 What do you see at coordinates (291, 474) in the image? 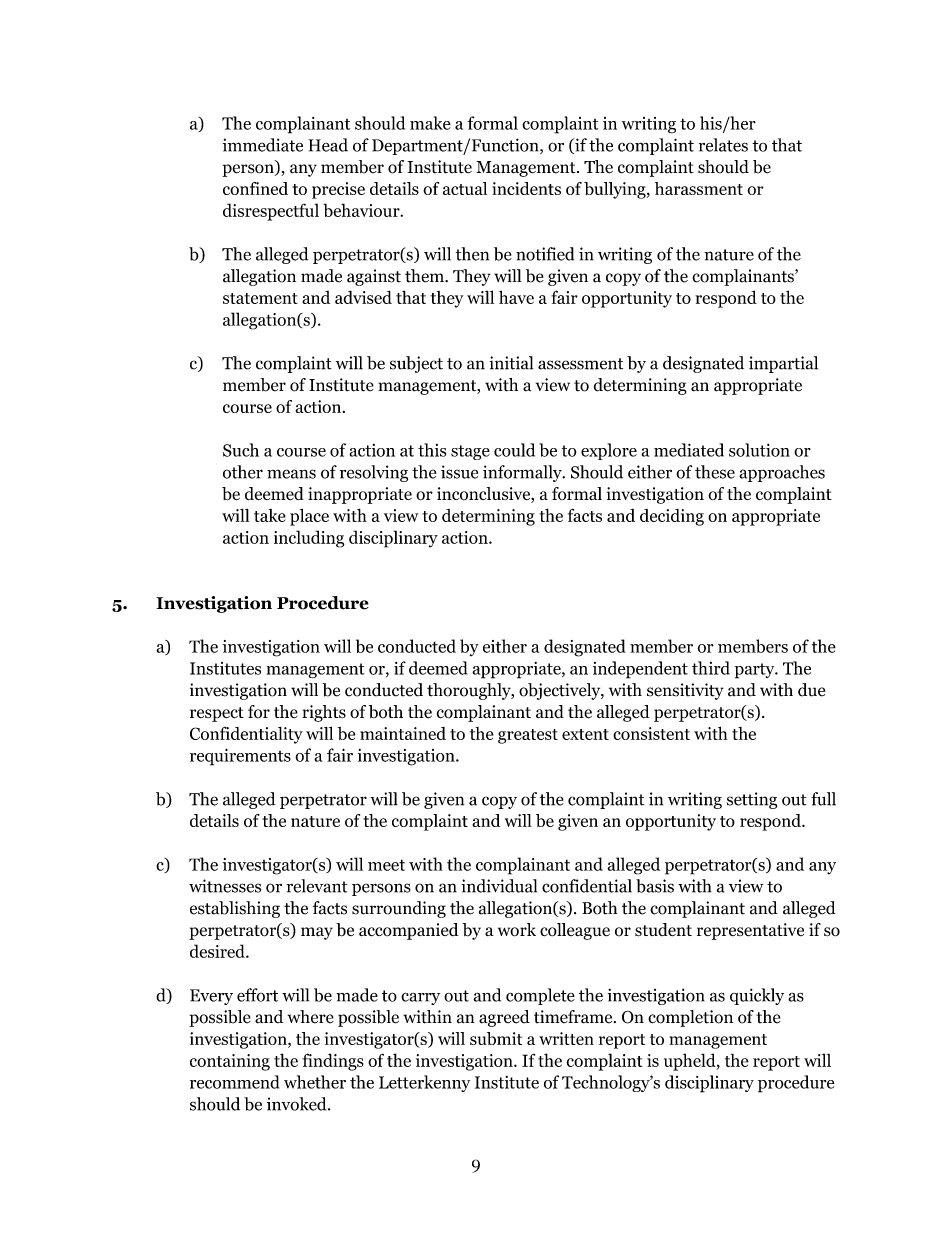
I see `means` at bounding box center [291, 474].
